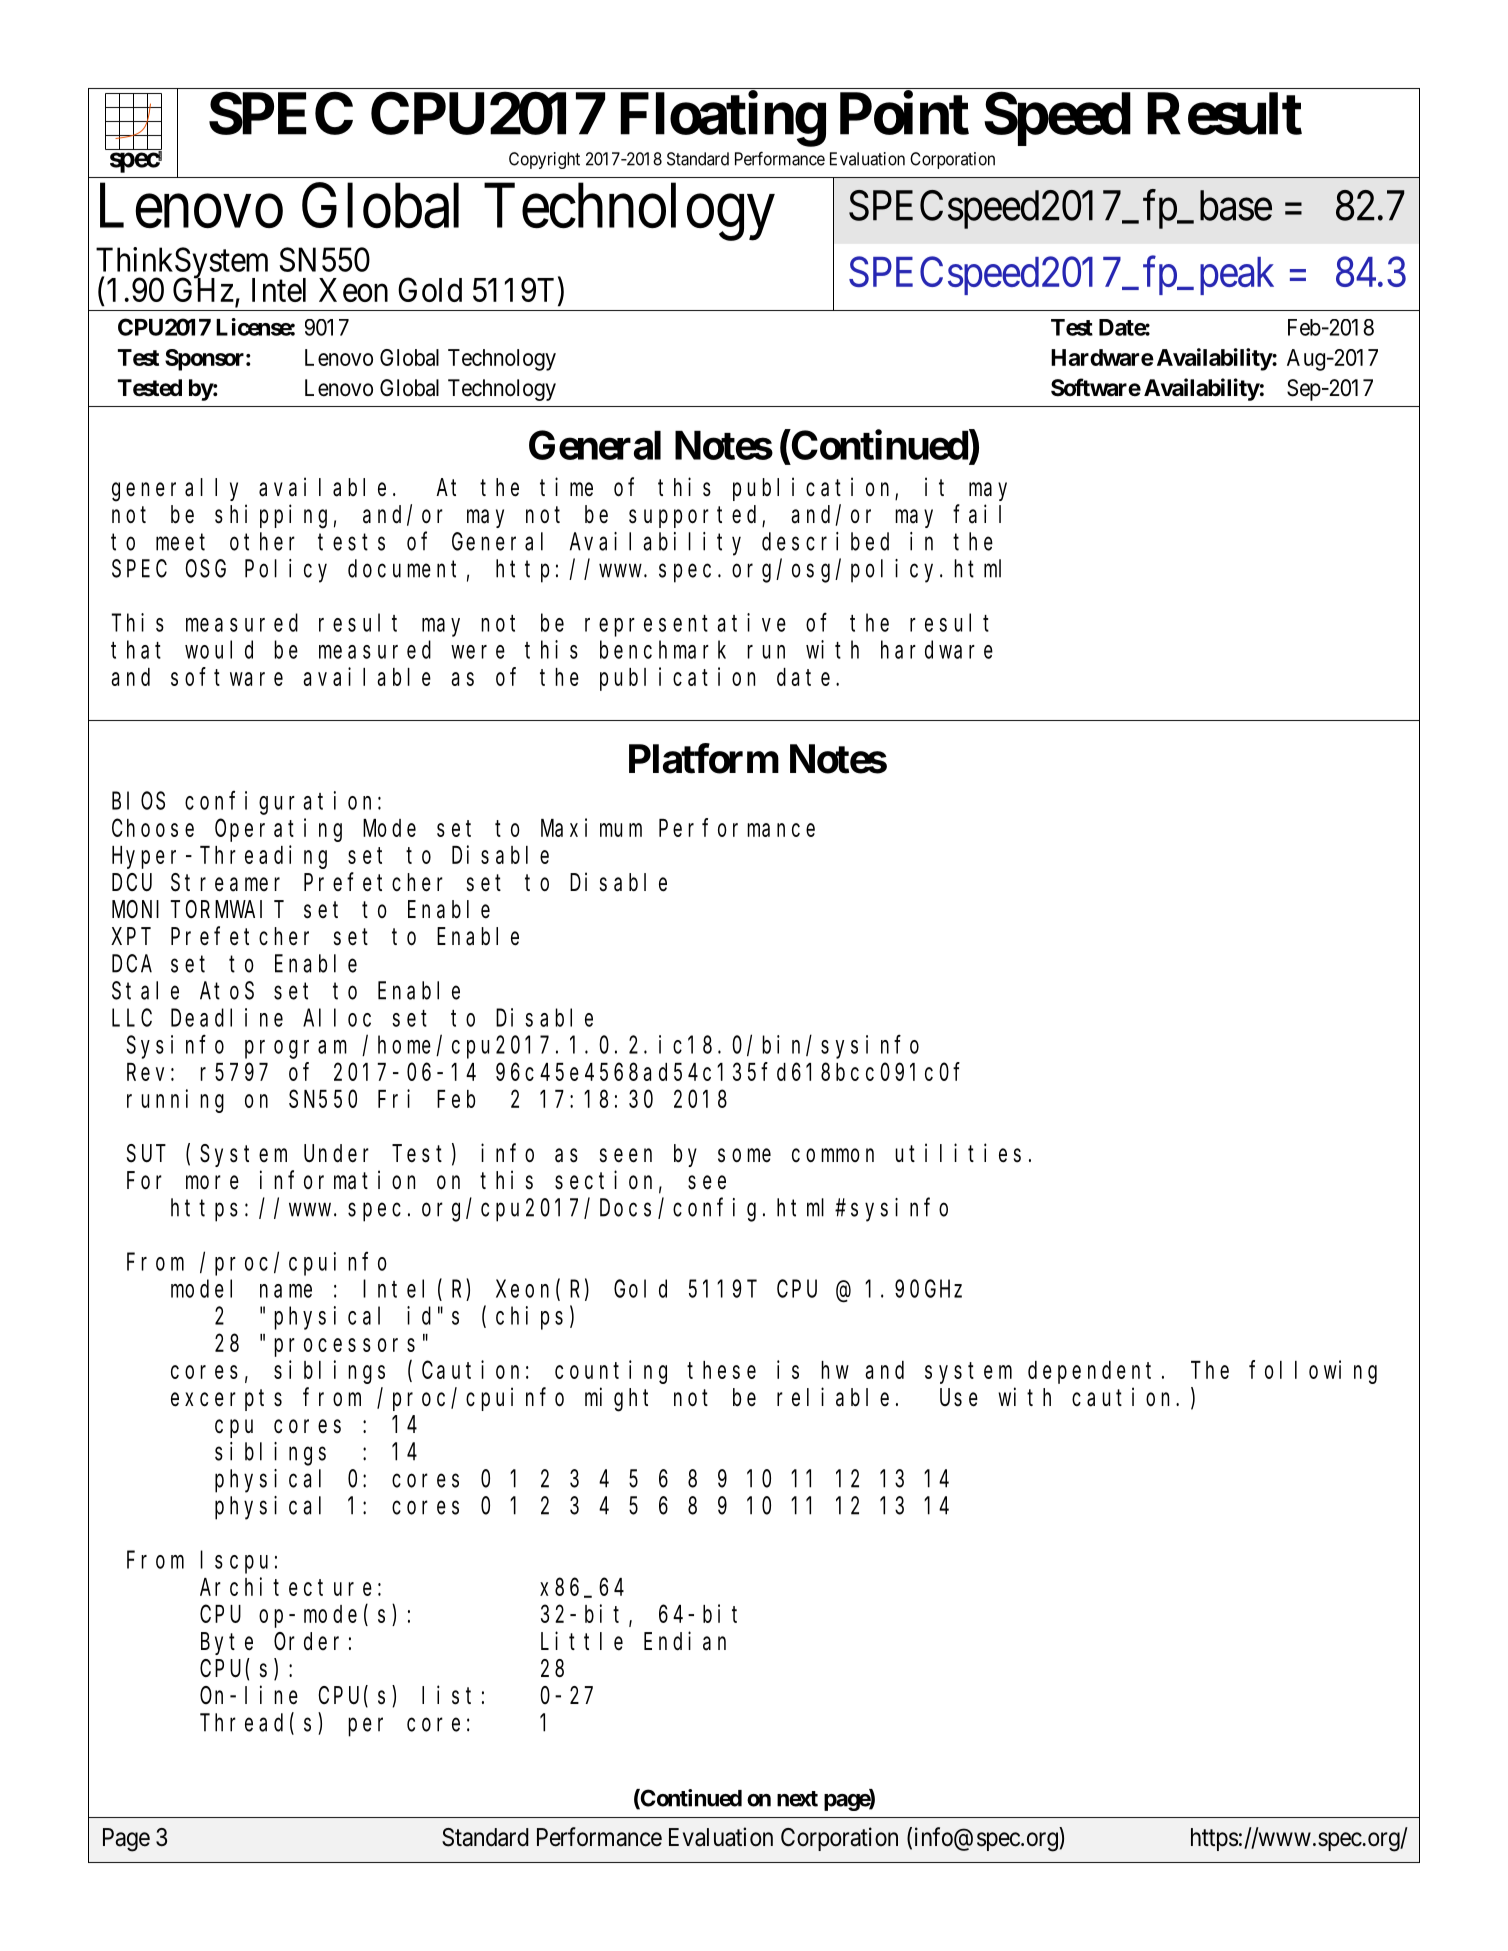  What do you see at coordinates (582, 1641) in the screenshot?
I see `Little` at bounding box center [582, 1641].
